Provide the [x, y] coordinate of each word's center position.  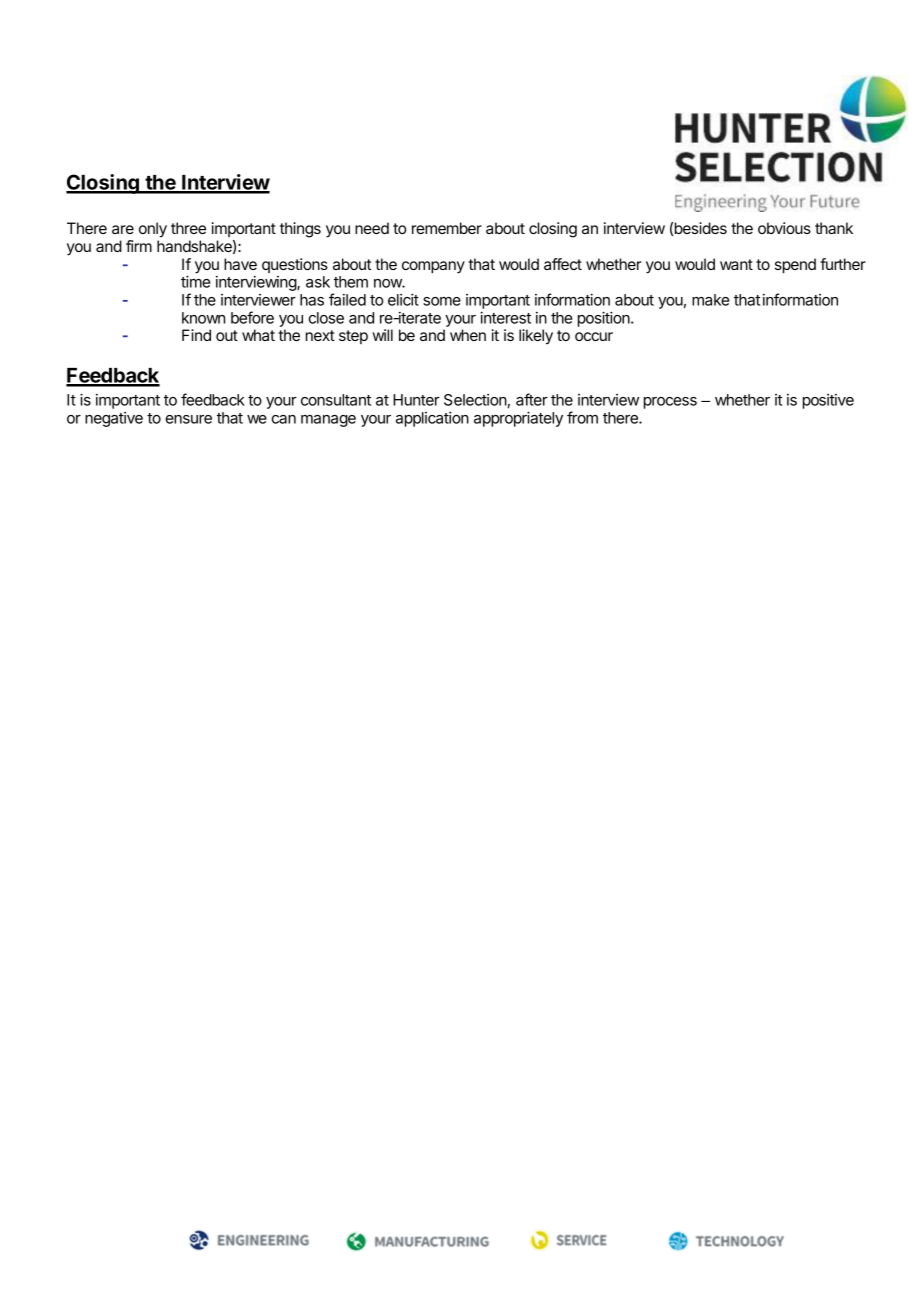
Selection [475, 400]
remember [447, 228]
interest [505, 317]
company [433, 267]
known [203, 318]
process [670, 403]
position [605, 319]
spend [795, 266]
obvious [784, 228]
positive [828, 401]
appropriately [518, 419]
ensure [189, 419]
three [188, 228]
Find [196, 335]
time [195, 281]
